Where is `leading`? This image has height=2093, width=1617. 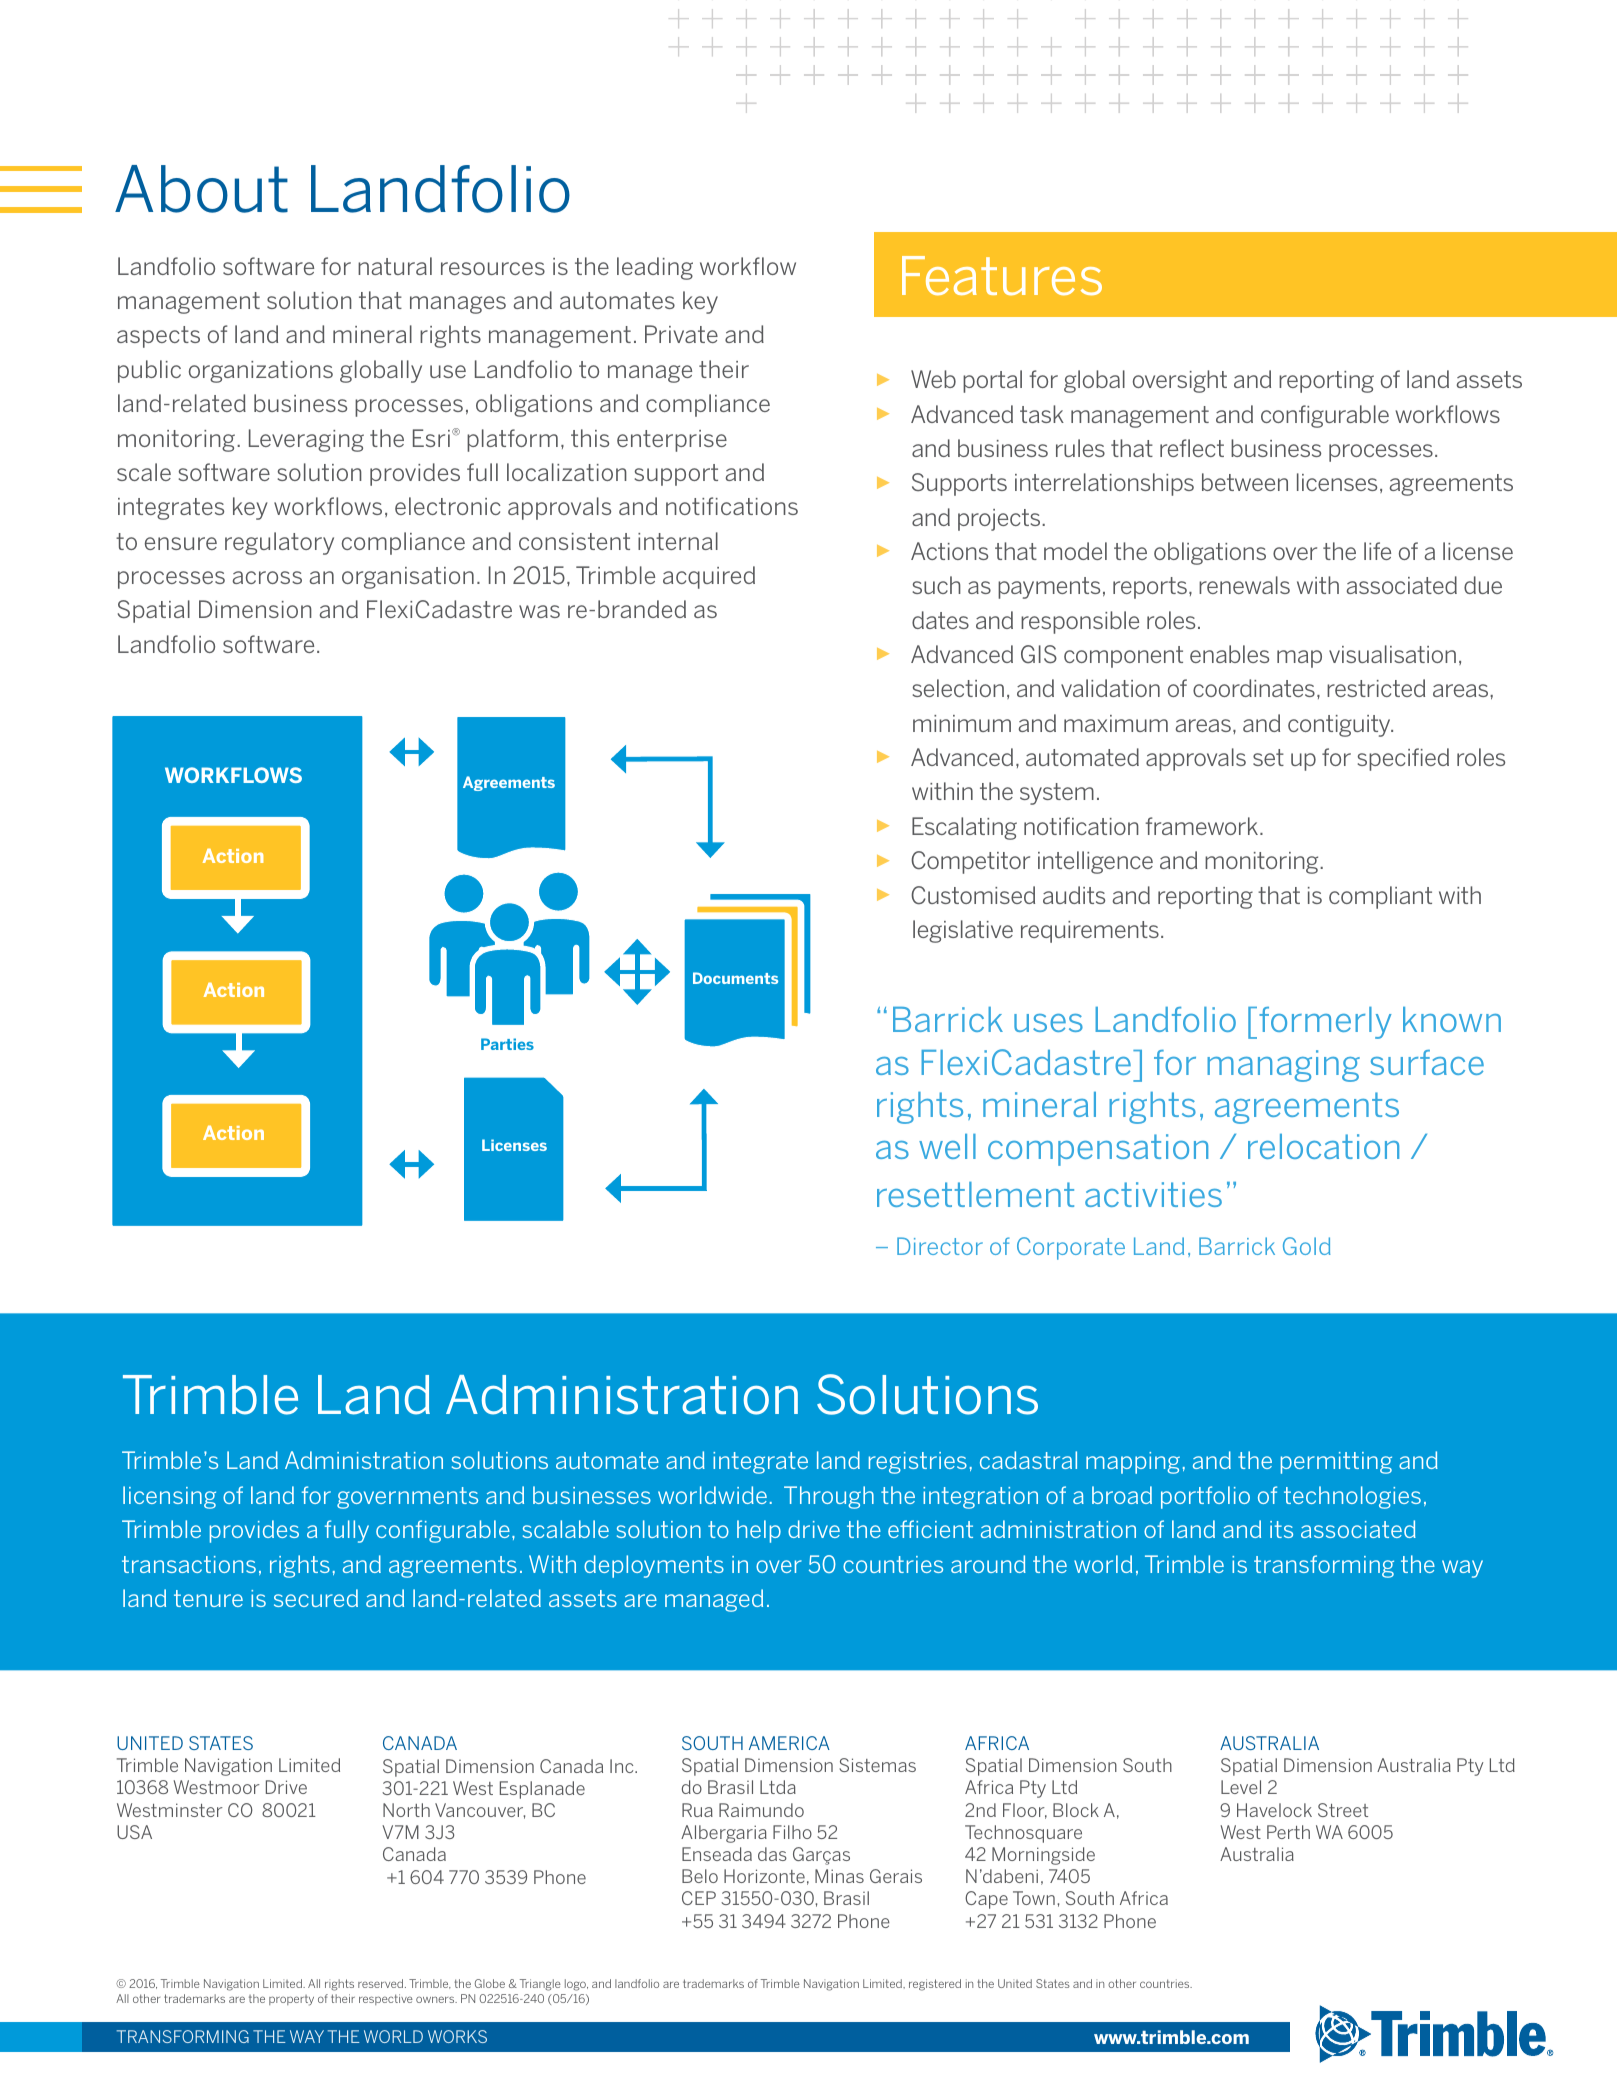
leading is located at coordinates (655, 268).
